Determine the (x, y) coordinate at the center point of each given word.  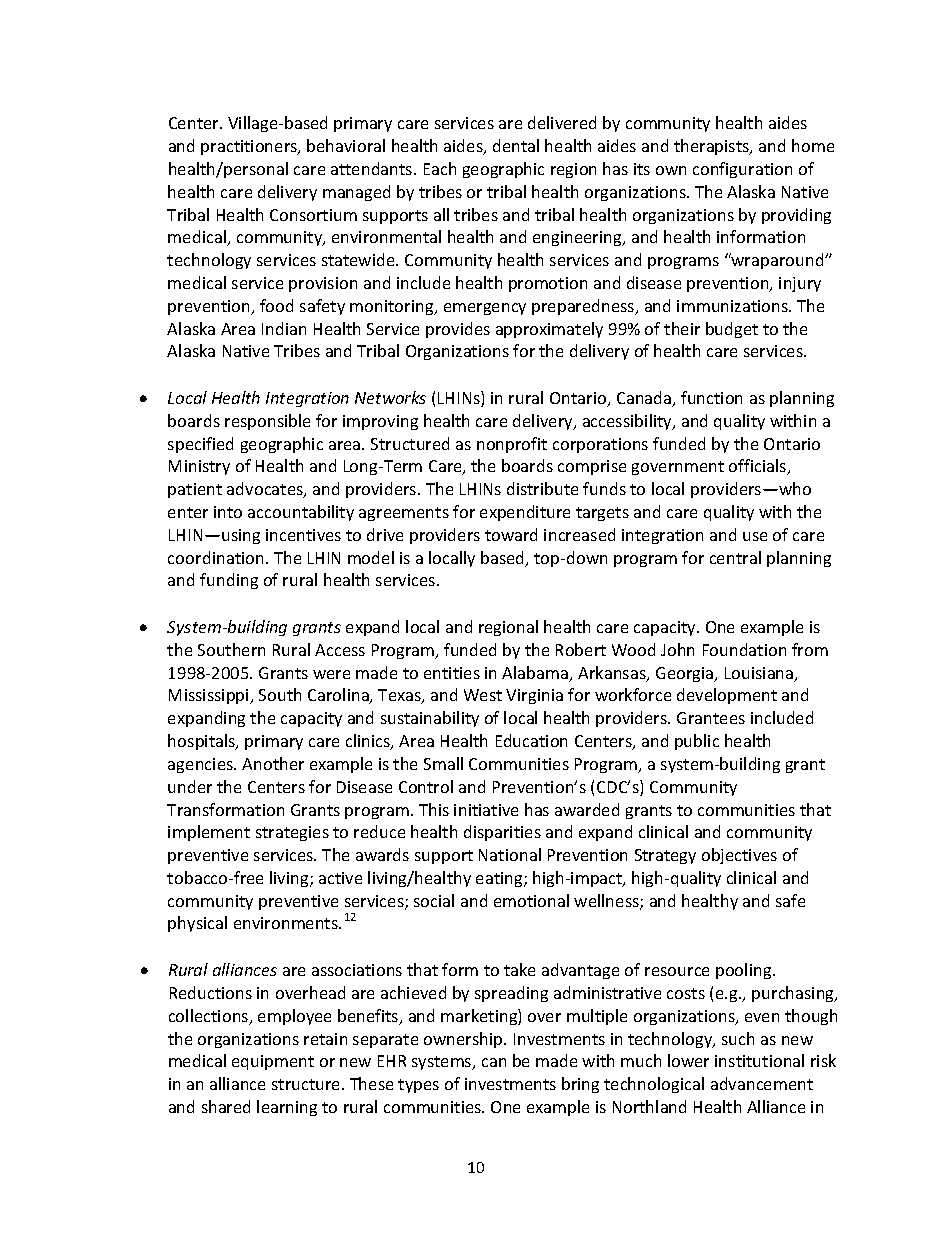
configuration (742, 170)
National (510, 854)
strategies (292, 833)
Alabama (536, 674)
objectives (739, 856)
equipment (273, 1062)
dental (516, 145)
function (711, 397)
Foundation (744, 649)
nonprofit (512, 445)
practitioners (250, 147)
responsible (267, 422)
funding (229, 581)
